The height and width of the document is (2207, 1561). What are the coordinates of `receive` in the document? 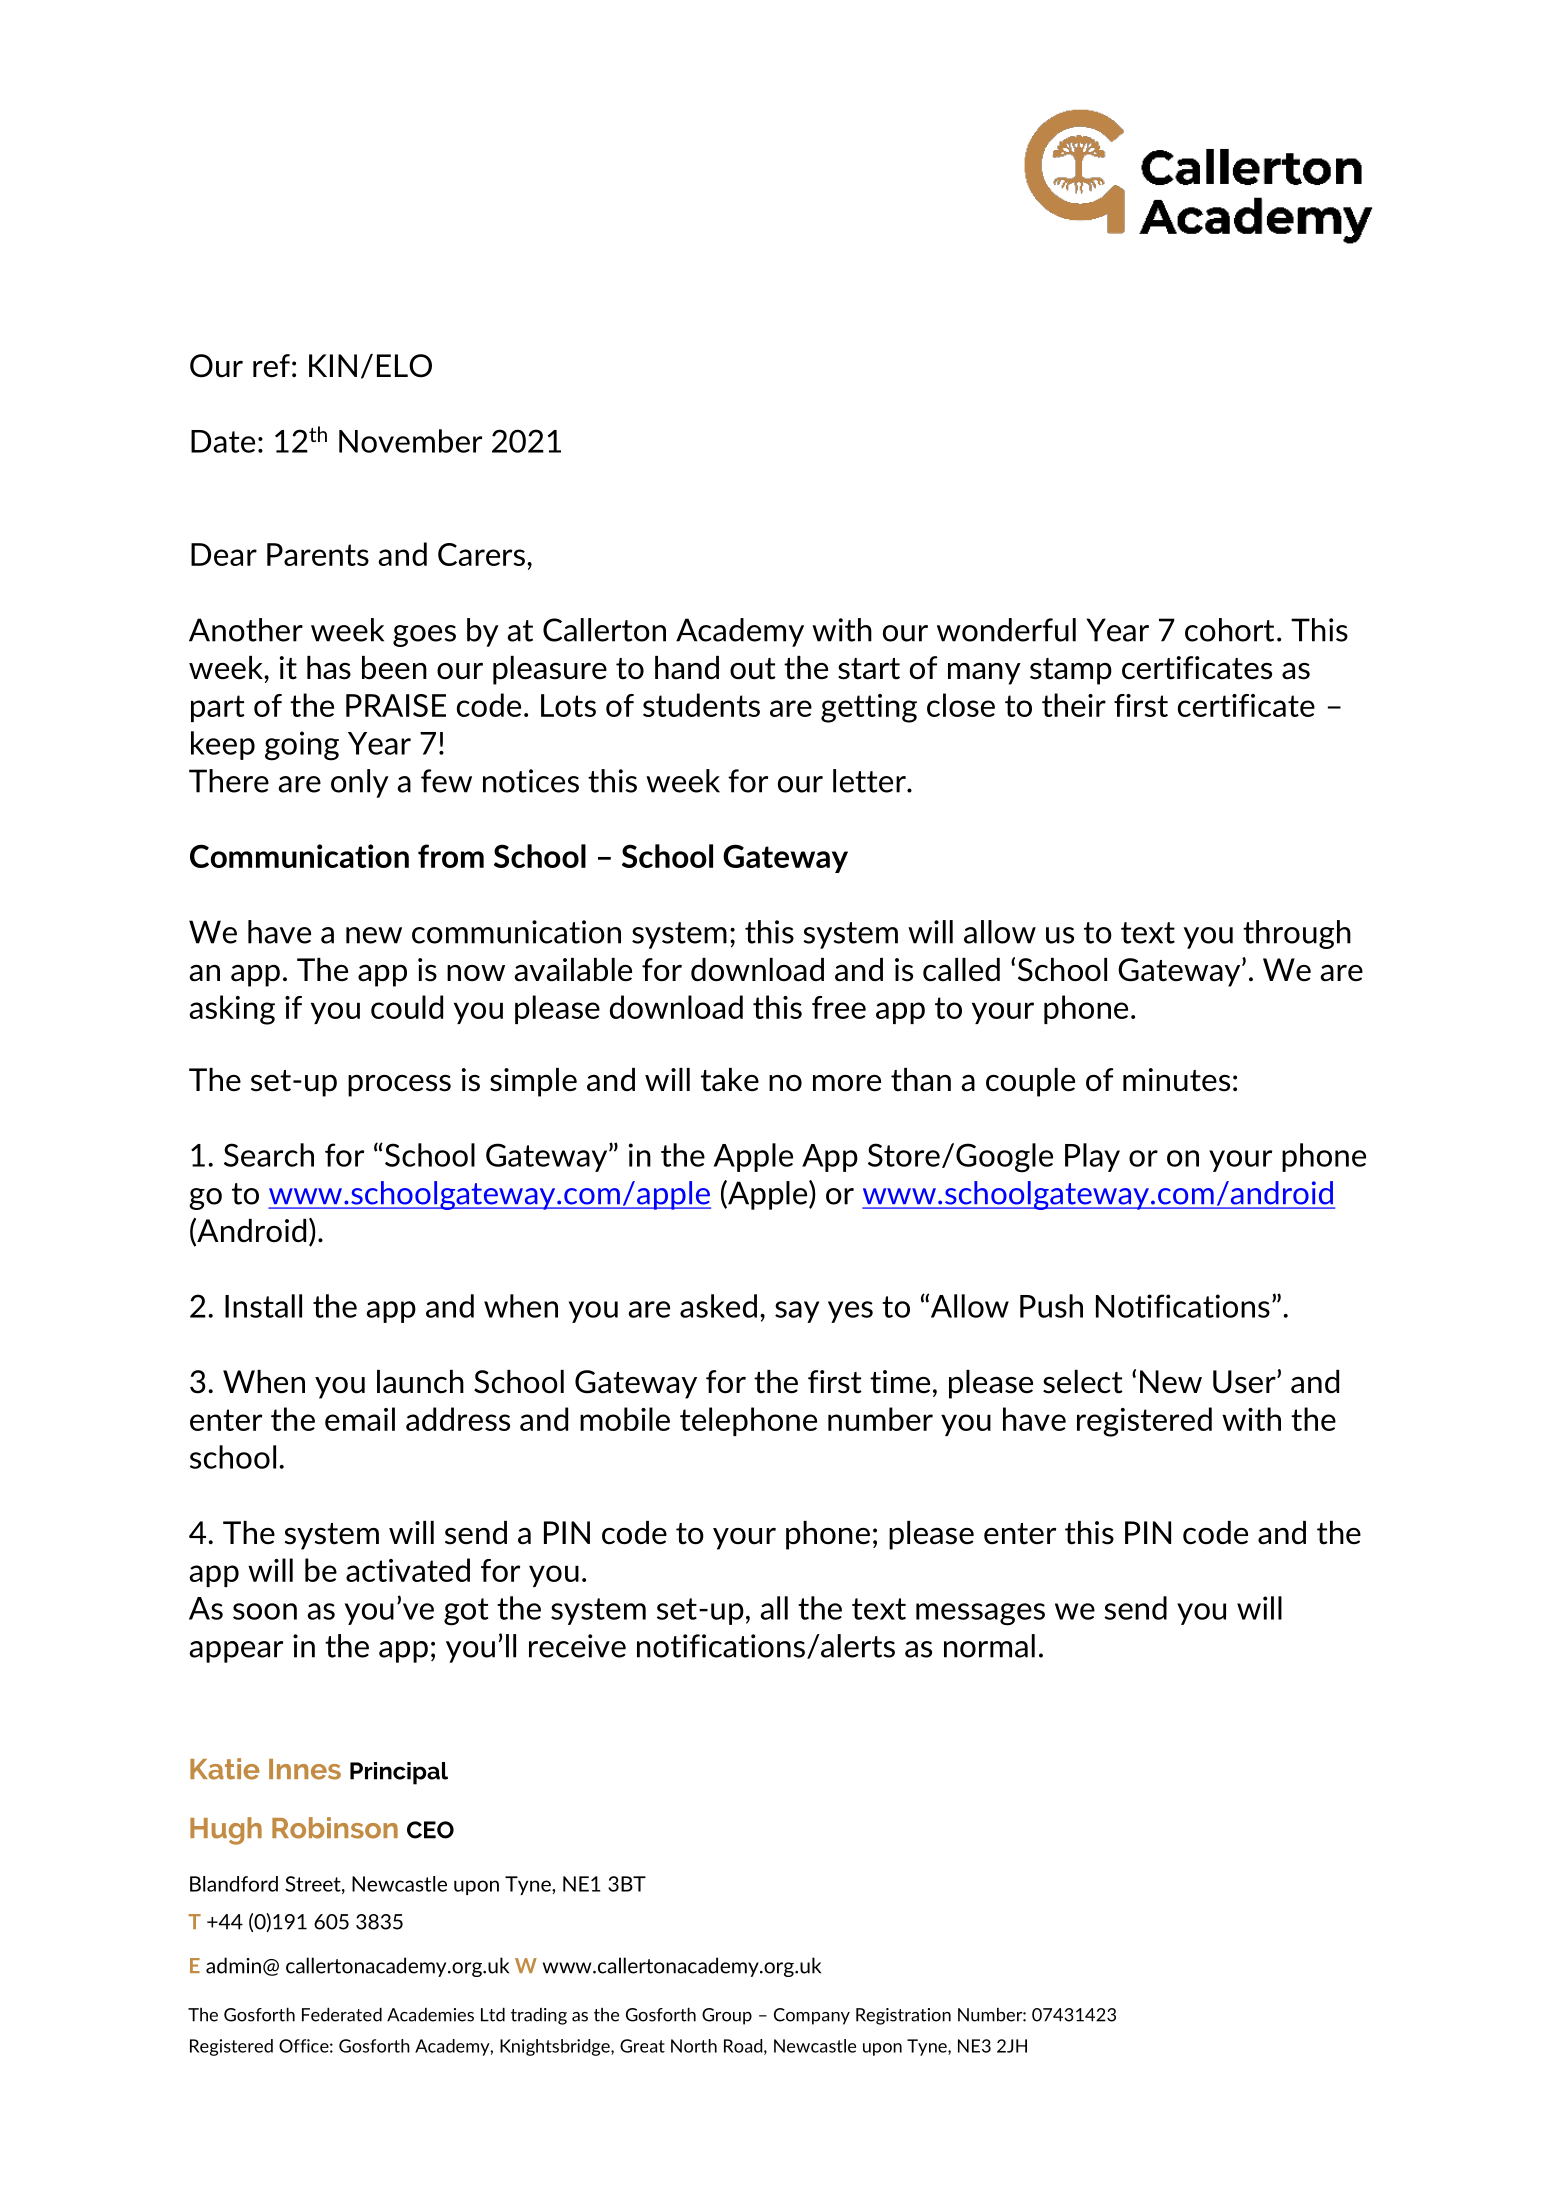 It's located at (577, 1646).
